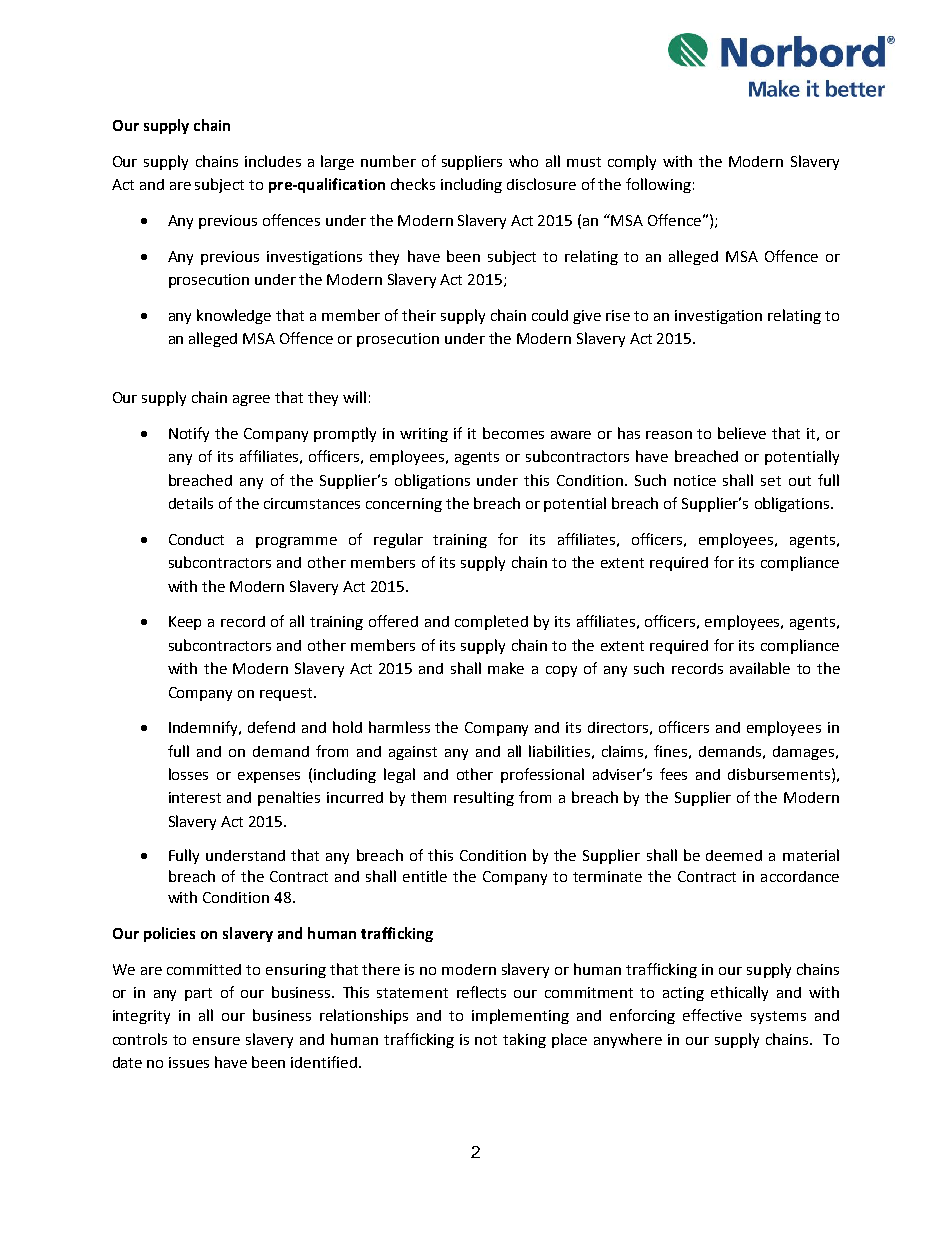  I want to click on entitle, so click(425, 876).
